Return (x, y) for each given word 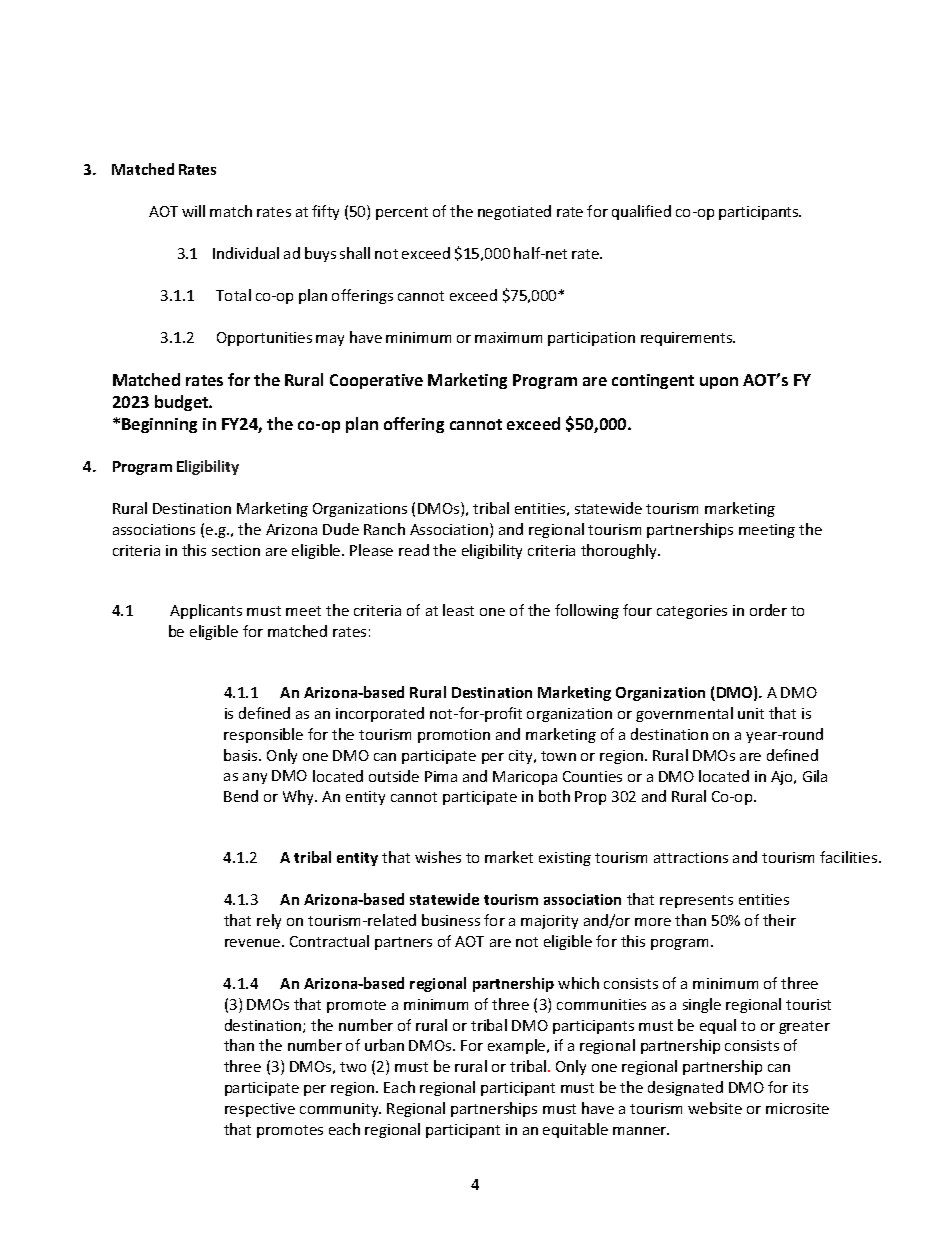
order (768, 610)
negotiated (514, 212)
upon (719, 383)
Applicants (206, 611)
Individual (246, 253)
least (458, 610)
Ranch (384, 529)
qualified (641, 212)
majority (549, 922)
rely (269, 921)
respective (260, 1110)
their (779, 920)
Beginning (159, 425)
